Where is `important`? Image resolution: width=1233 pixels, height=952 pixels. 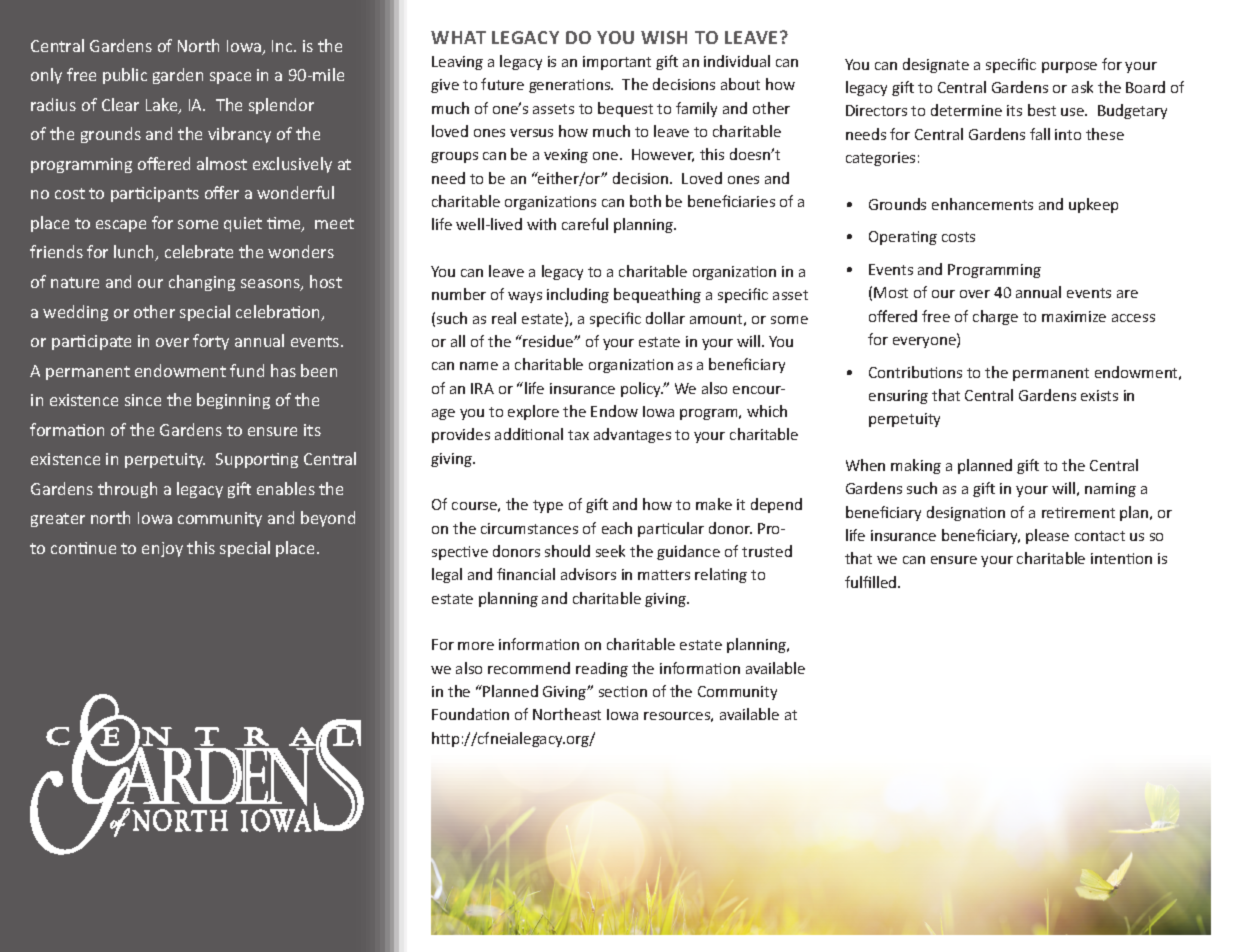
important is located at coordinates (617, 63).
